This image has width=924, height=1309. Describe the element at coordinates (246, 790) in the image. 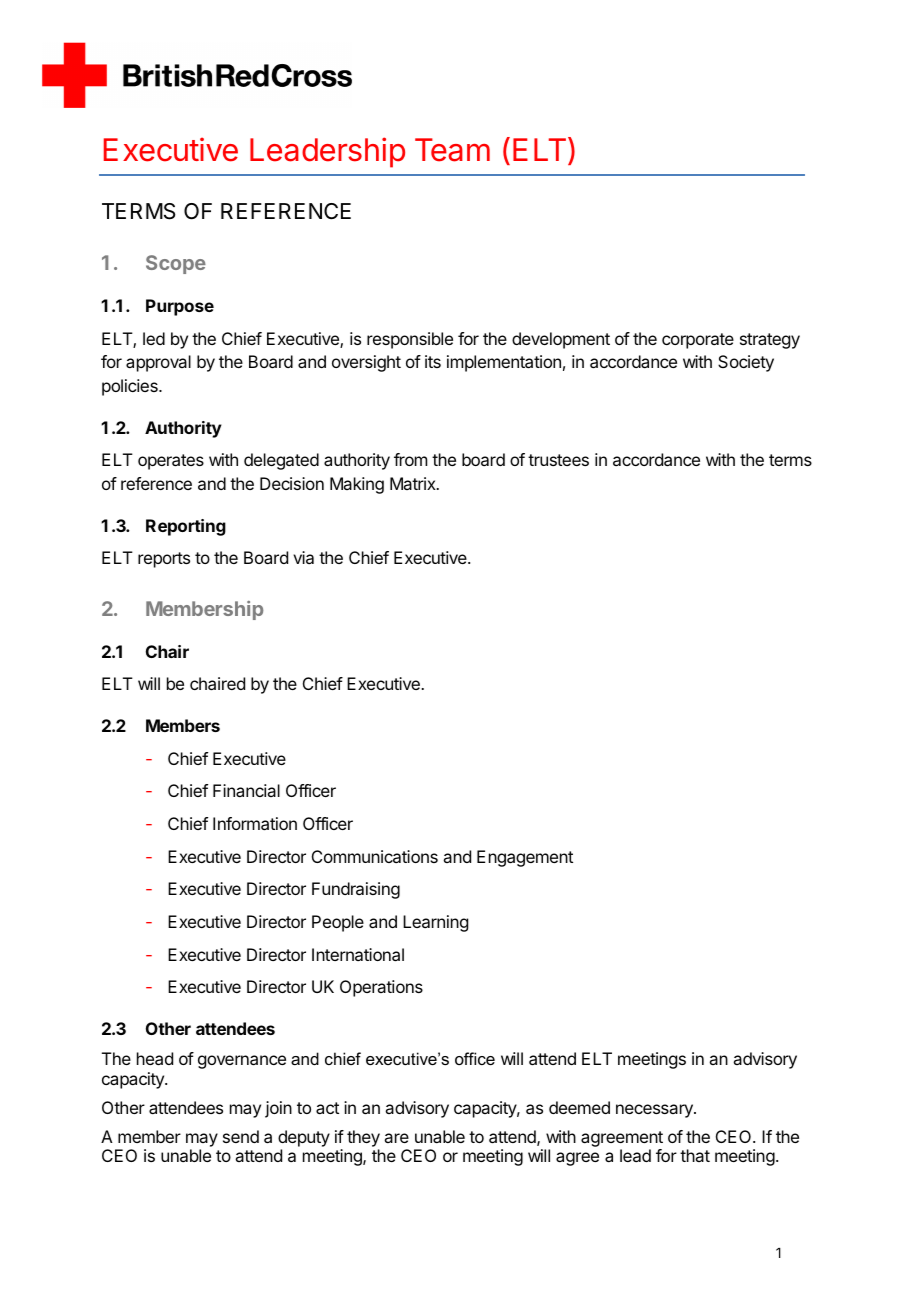

I see `Financial` at that location.
